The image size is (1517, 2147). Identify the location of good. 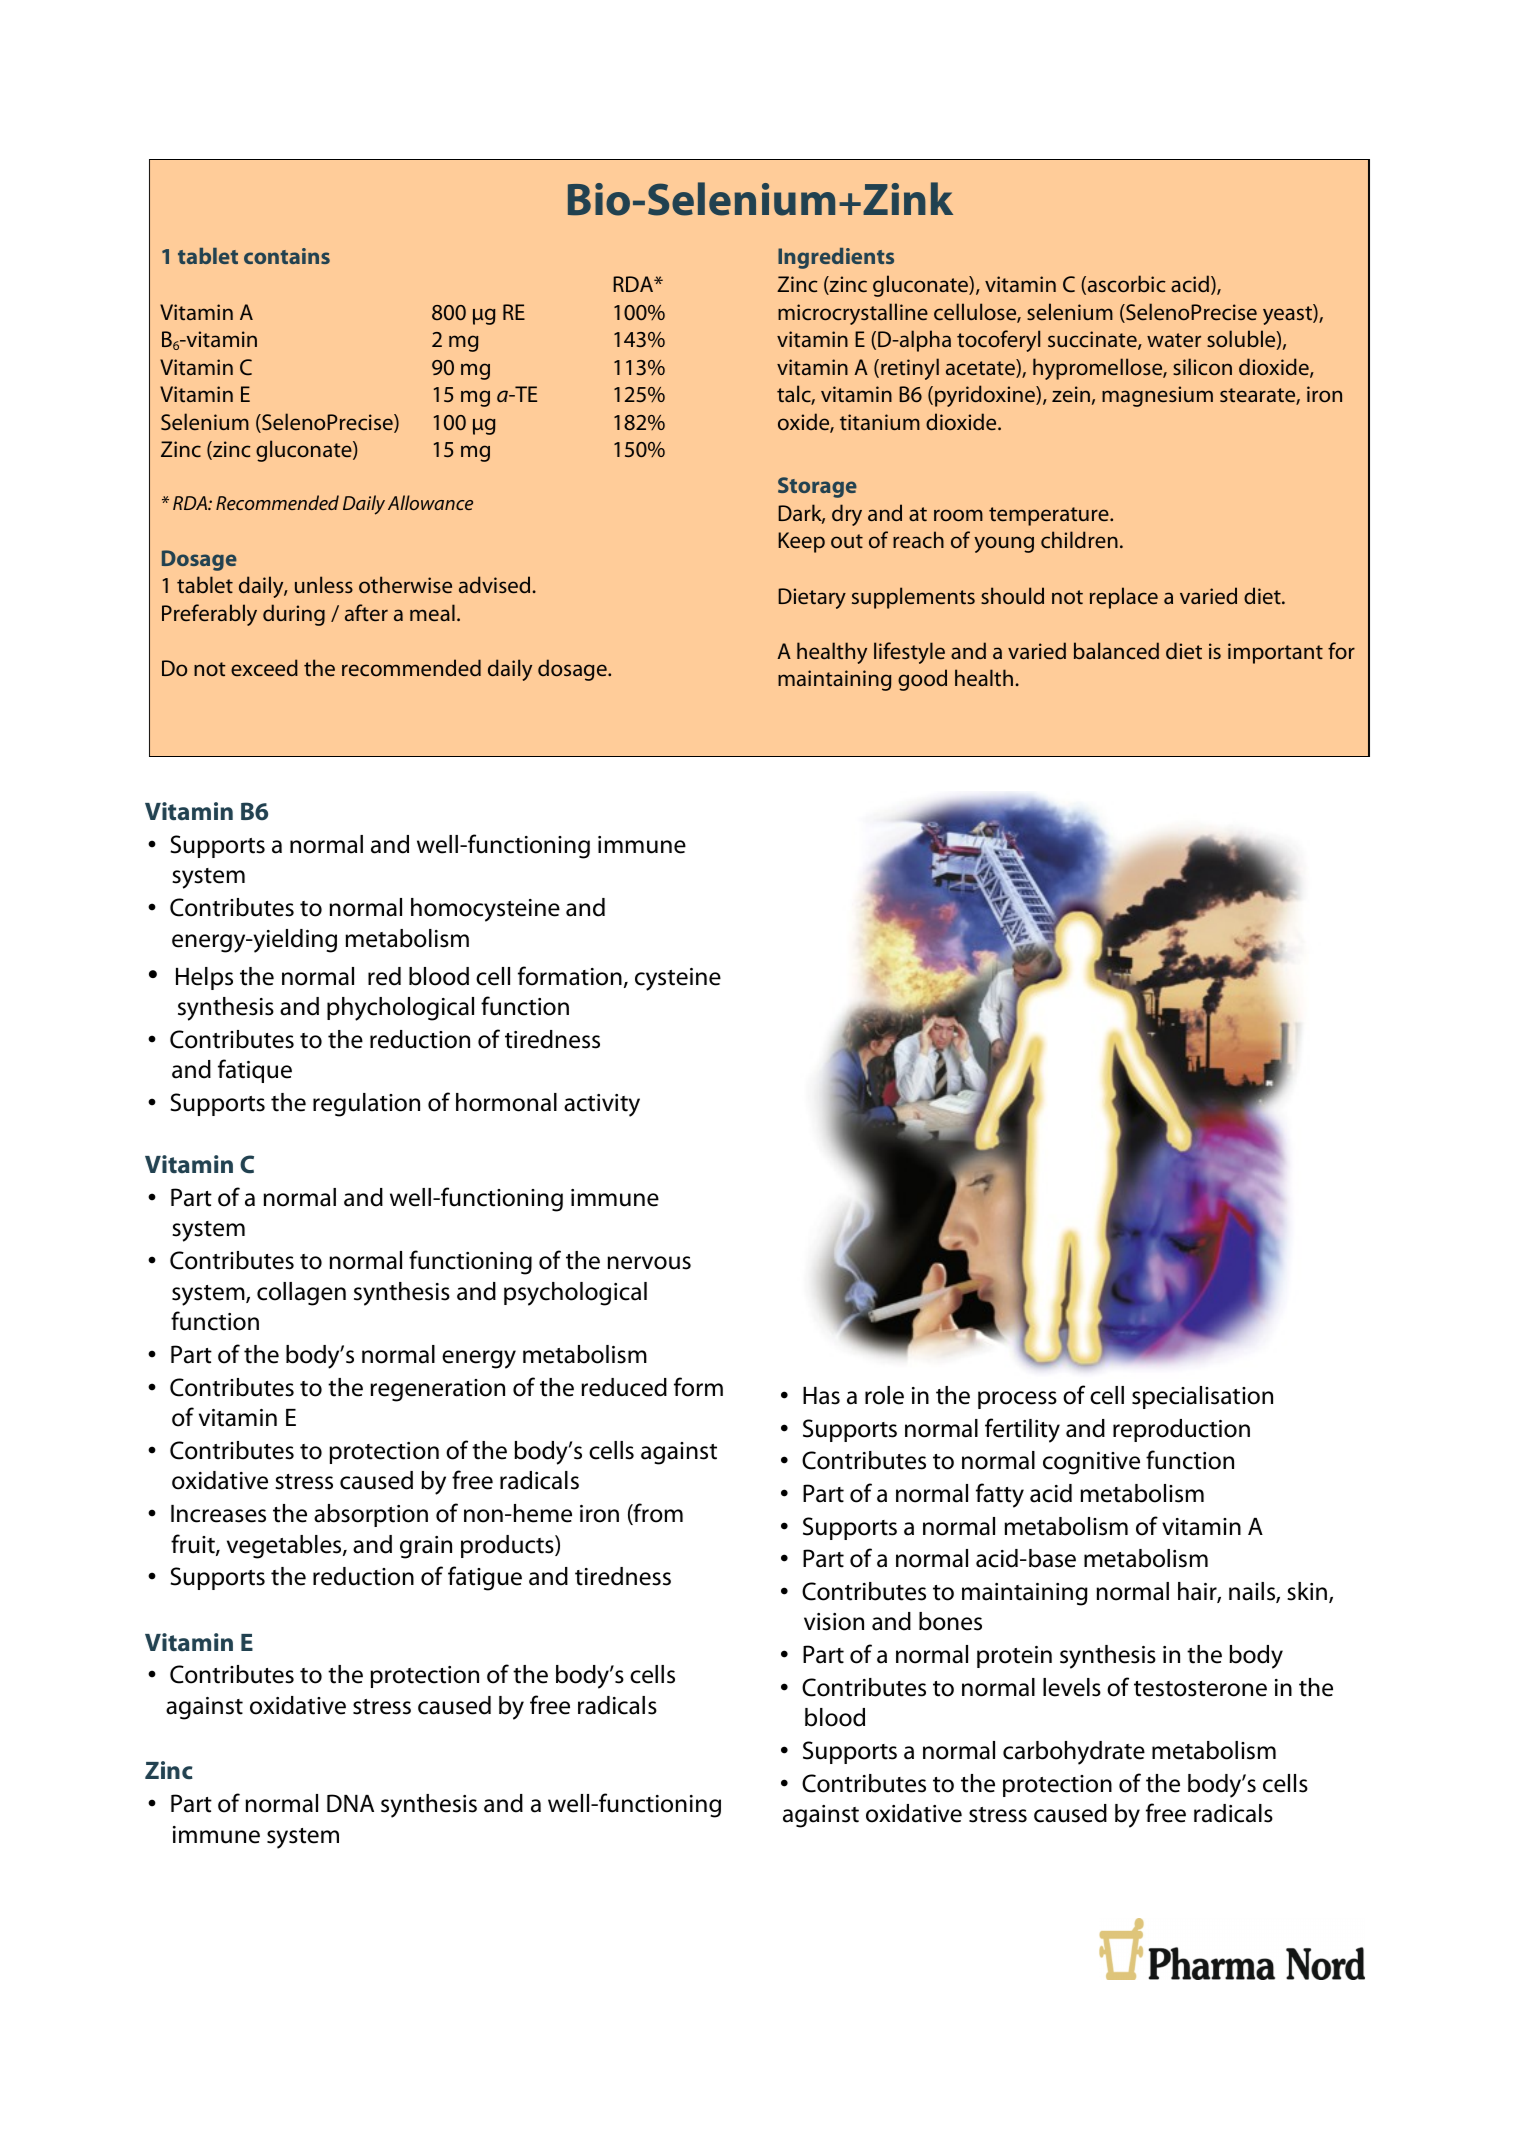
(922, 680).
